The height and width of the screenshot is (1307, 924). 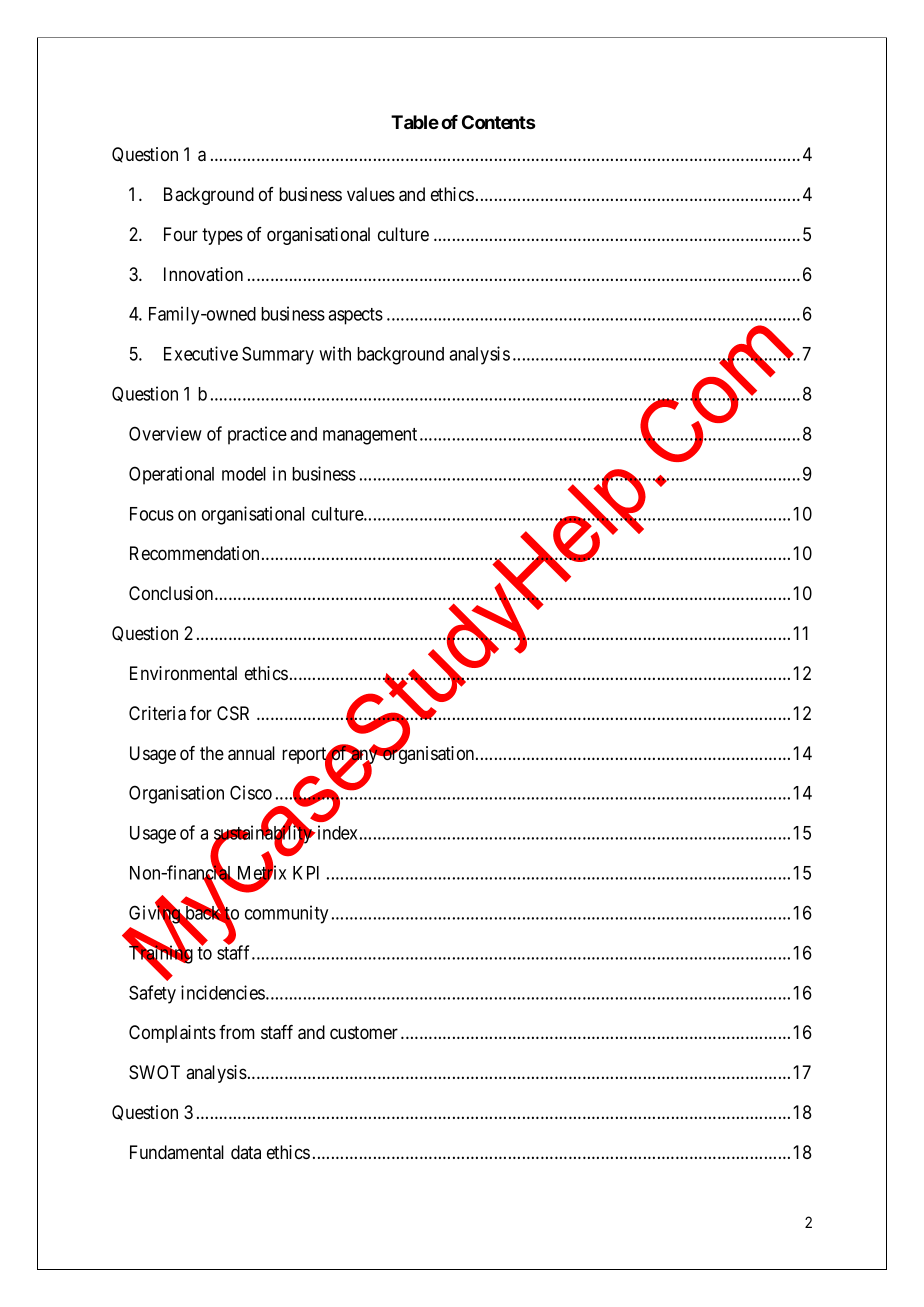 What do you see at coordinates (181, 234) in the screenshot?
I see `Four` at bounding box center [181, 234].
